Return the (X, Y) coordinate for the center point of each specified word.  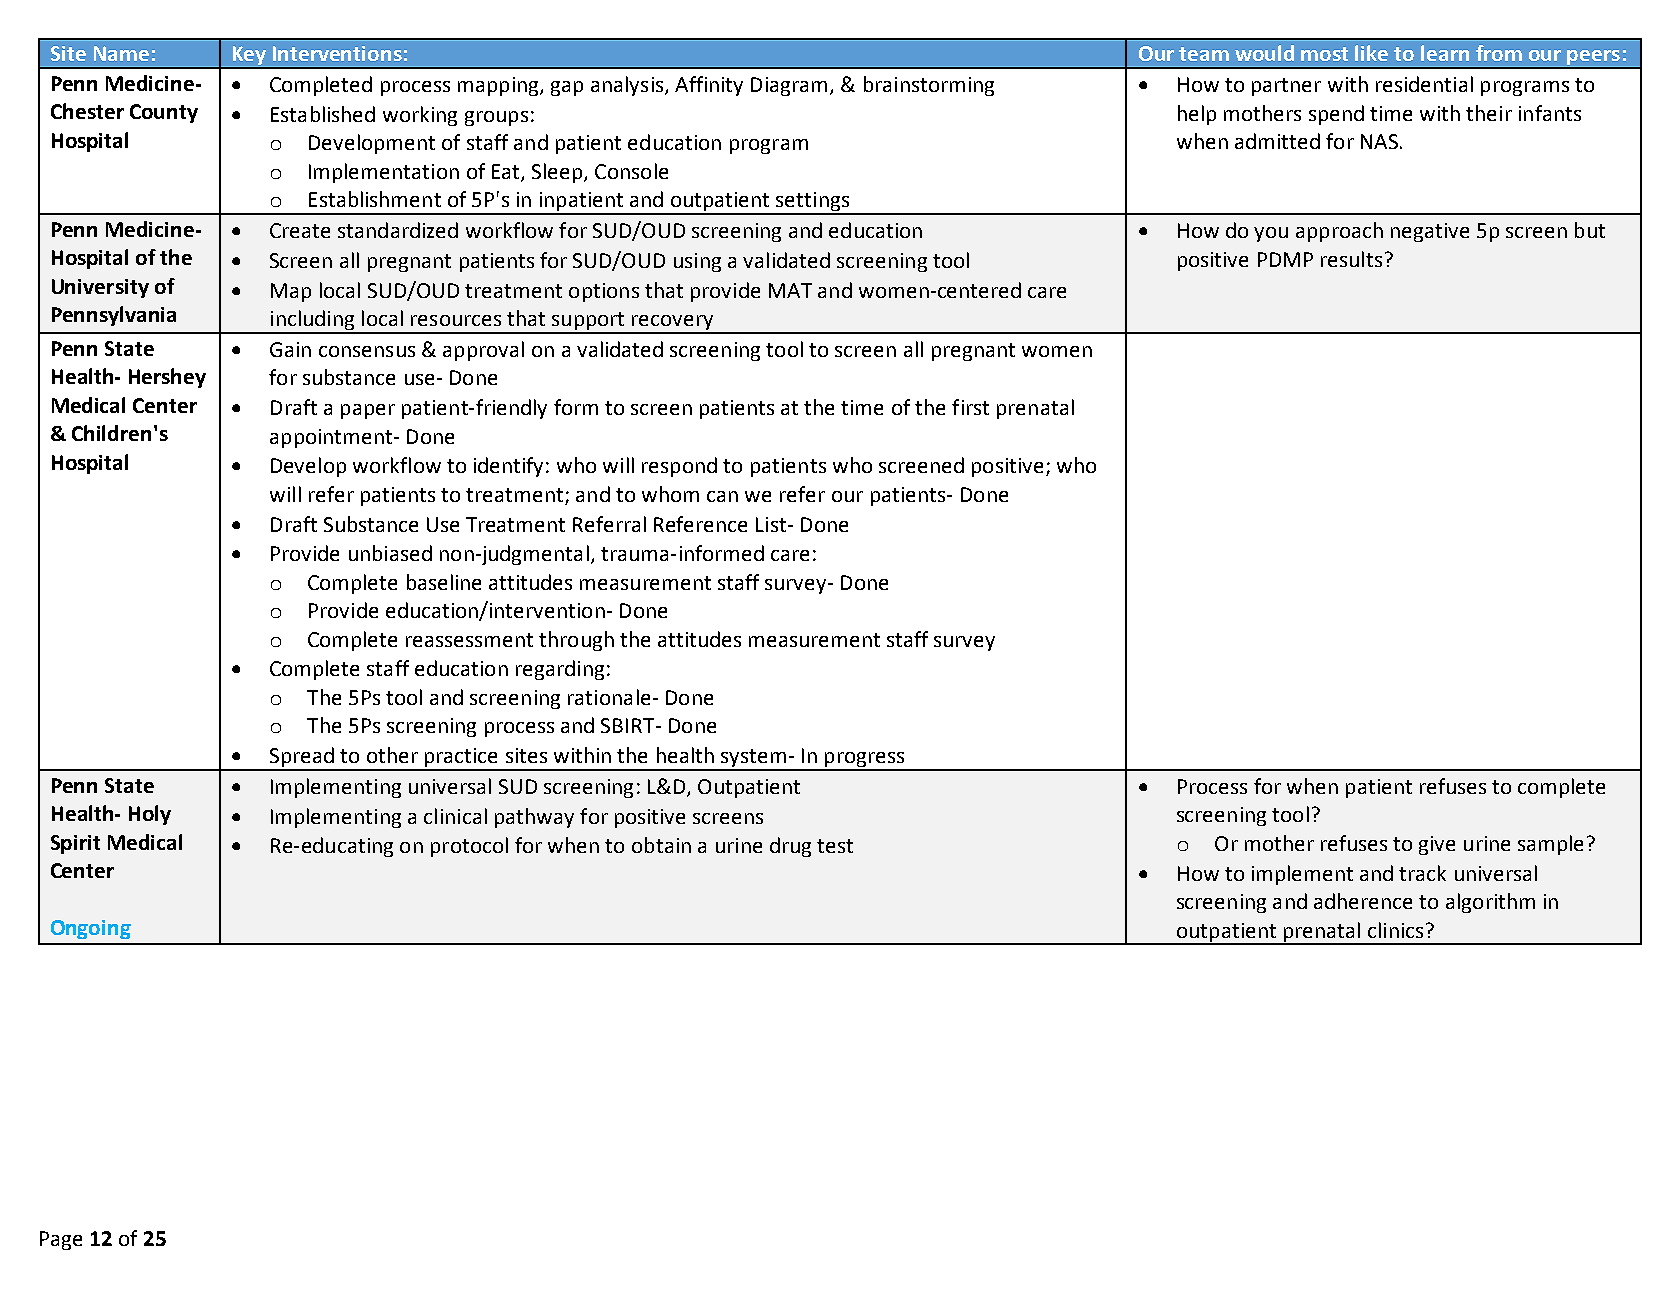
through (576, 641)
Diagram (789, 86)
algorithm (1490, 903)
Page (61, 1240)
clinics (1395, 930)
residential (1424, 84)
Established (323, 114)
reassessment (469, 640)
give (1437, 845)
